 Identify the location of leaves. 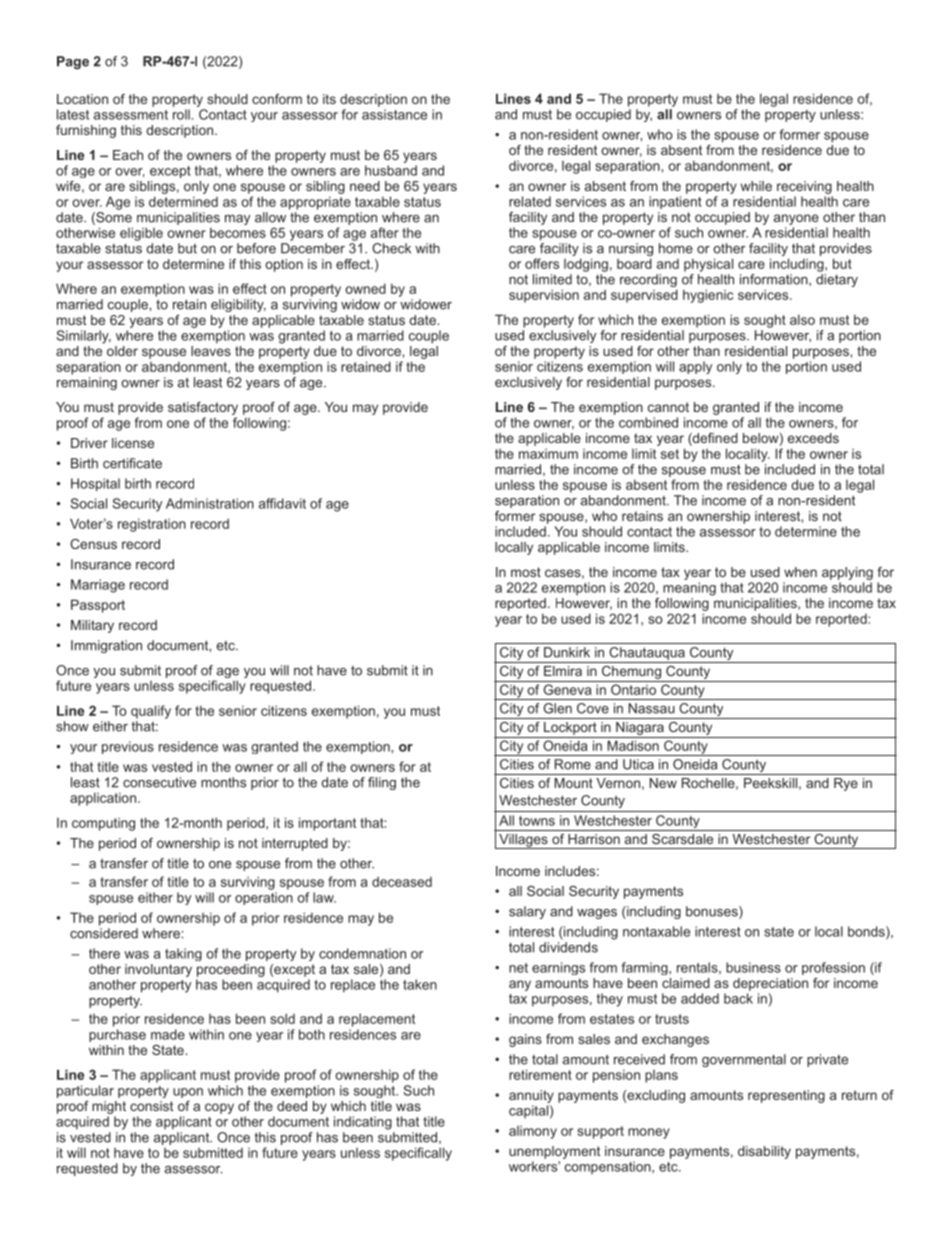
(211, 349).
